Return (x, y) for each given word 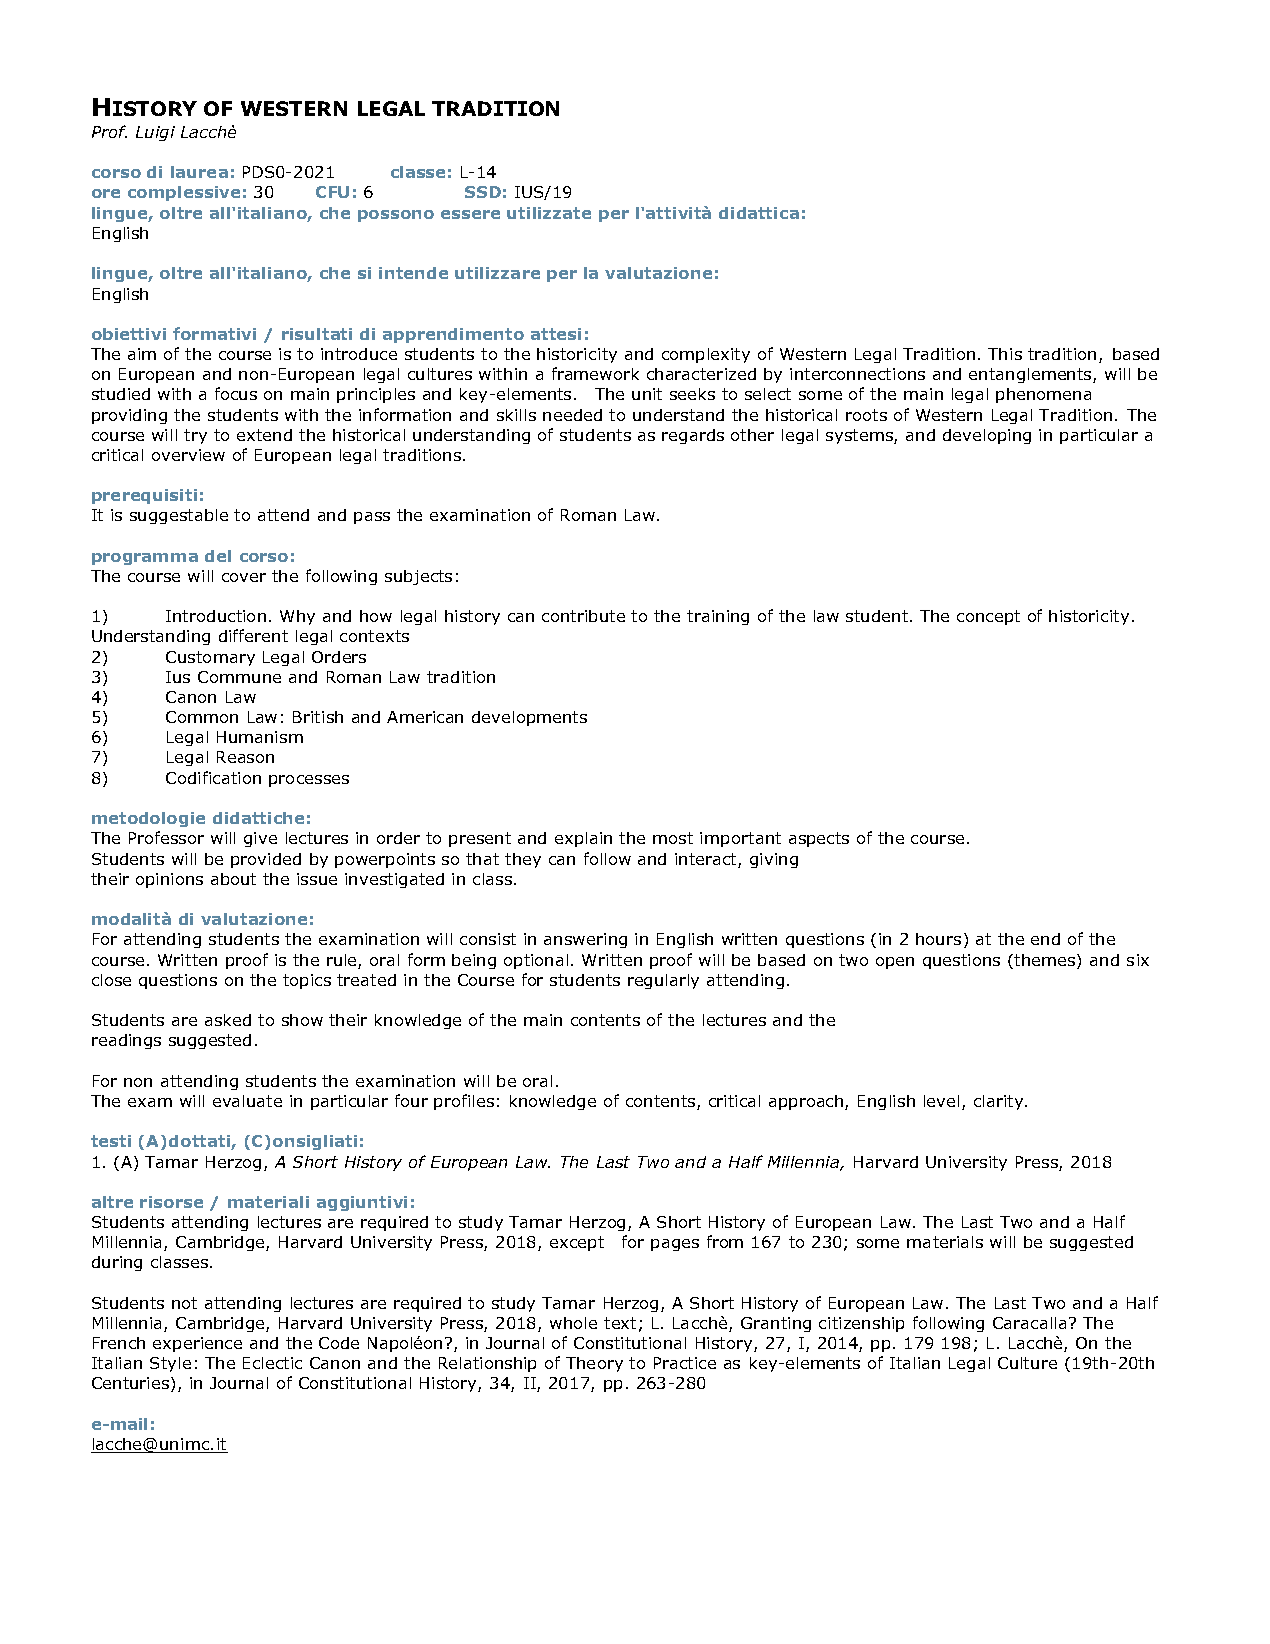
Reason (245, 757)
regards (693, 436)
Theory (594, 1364)
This (1005, 354)
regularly (663, 981)
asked (228, 1020)
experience (197, 1344)
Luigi (155, 133)
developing (987, 436)
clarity (1000, 1102)
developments (529, 718)
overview (188, 455)
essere (470, 214)
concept (988, 617)
